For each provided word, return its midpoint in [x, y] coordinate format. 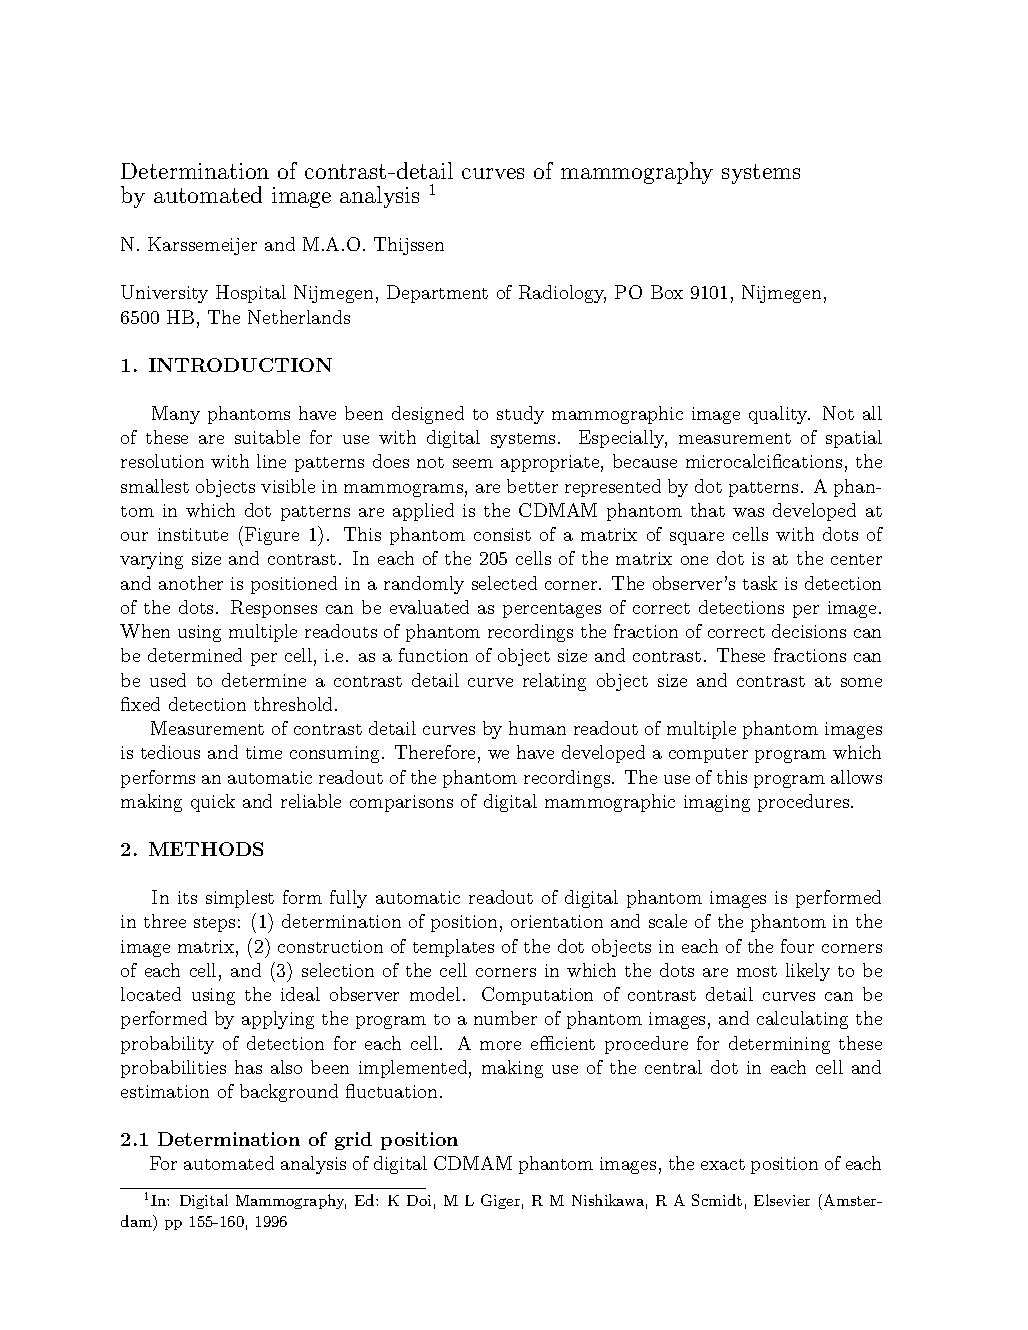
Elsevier [782, 1200]
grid [353, 1141]
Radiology [562, 294]
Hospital [251, 294]
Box [667, 292]
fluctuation [391, 1091]
